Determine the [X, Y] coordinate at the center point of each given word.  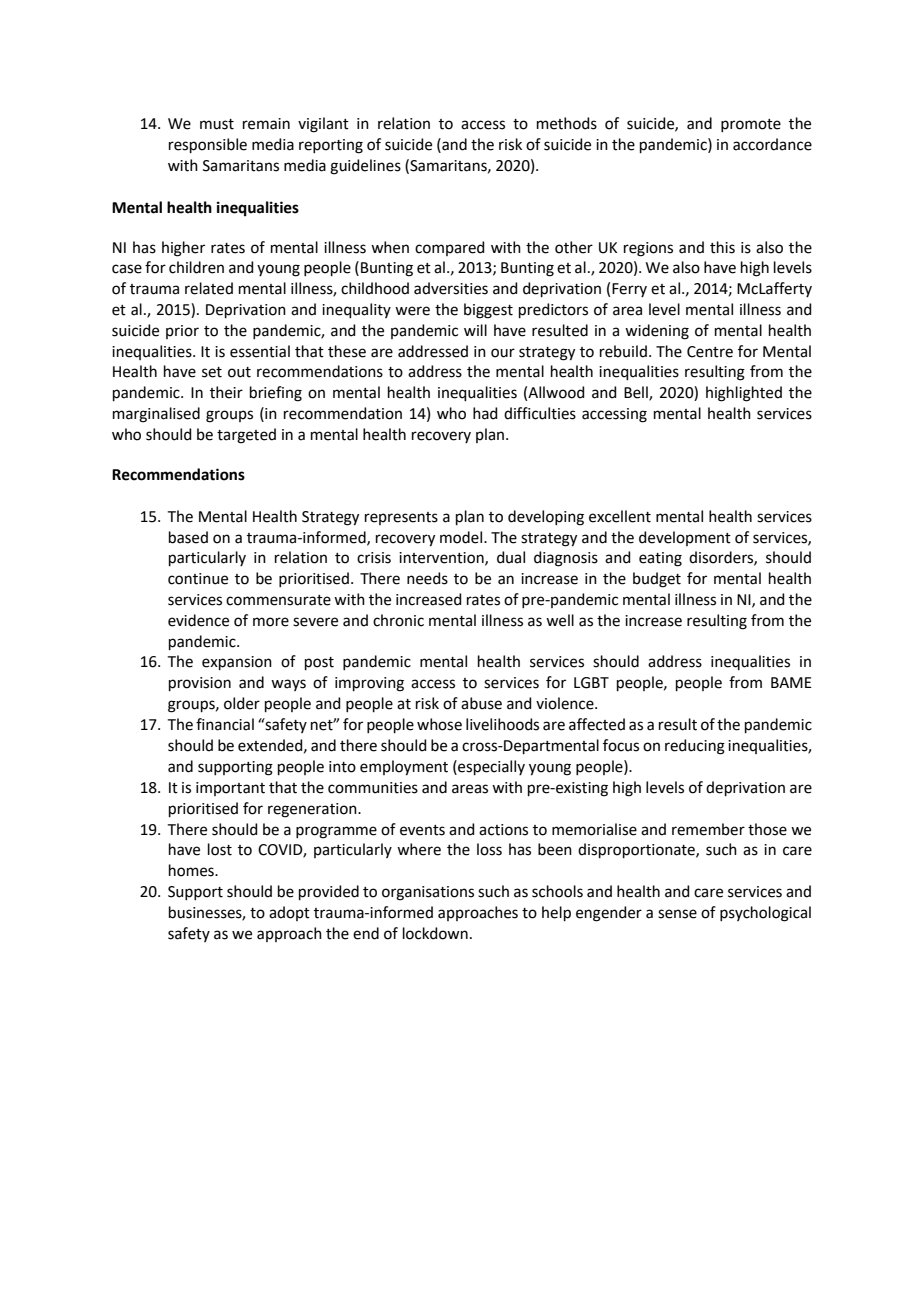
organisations [428, 893]
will [475, 330]
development [685, 538]
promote [751, 125]
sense [677, 914]
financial [225, 724]
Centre [710, 352]
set [212, 372]
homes [192, 870]
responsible [208, 145]
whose [439, 724]
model [462, 537]
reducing [695, 747]
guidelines [365, 167]
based [188, 537]
